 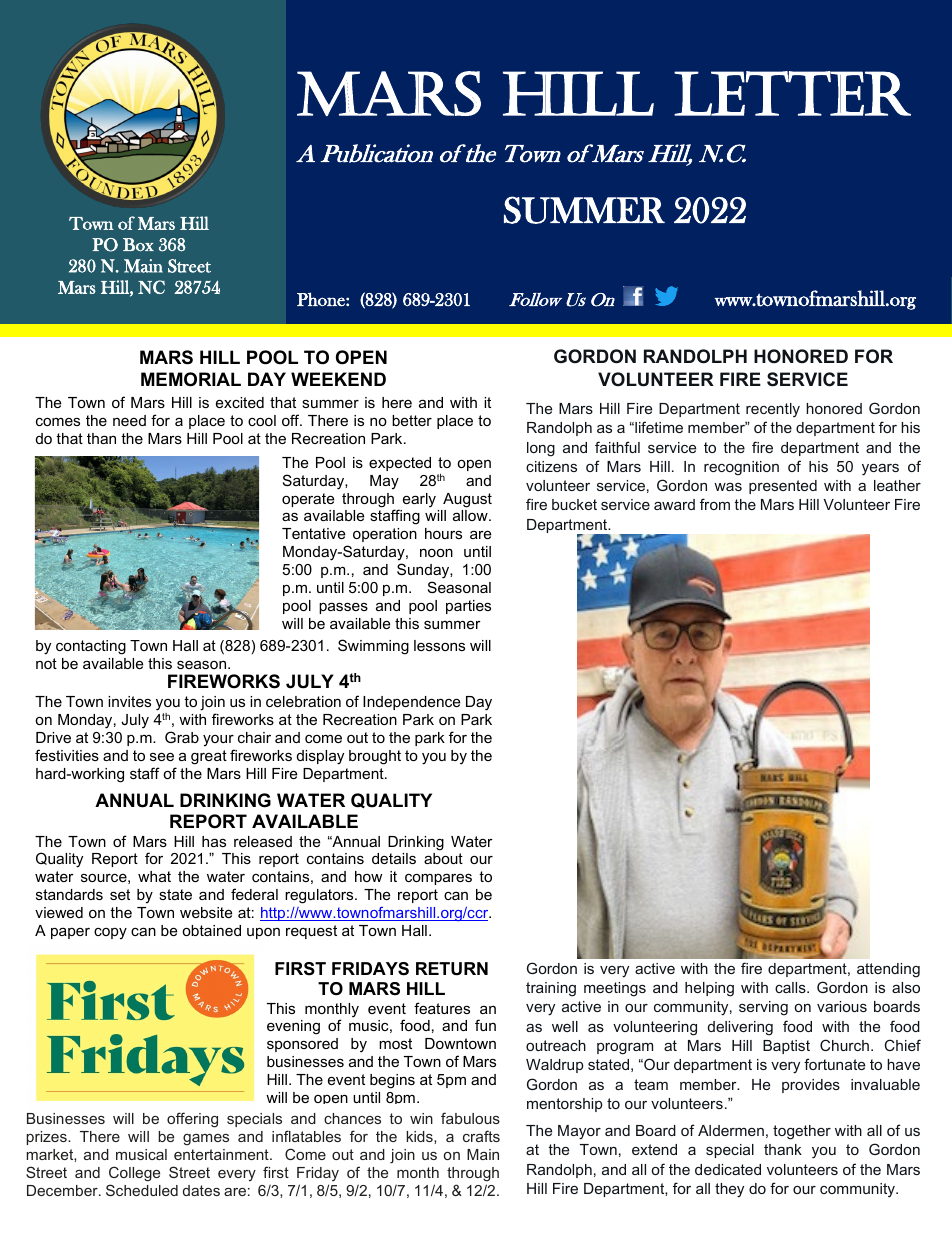 What do you see at coordinates (138, 245) in the screenshot?
I see `Box` at bounding box center [138, 245].
